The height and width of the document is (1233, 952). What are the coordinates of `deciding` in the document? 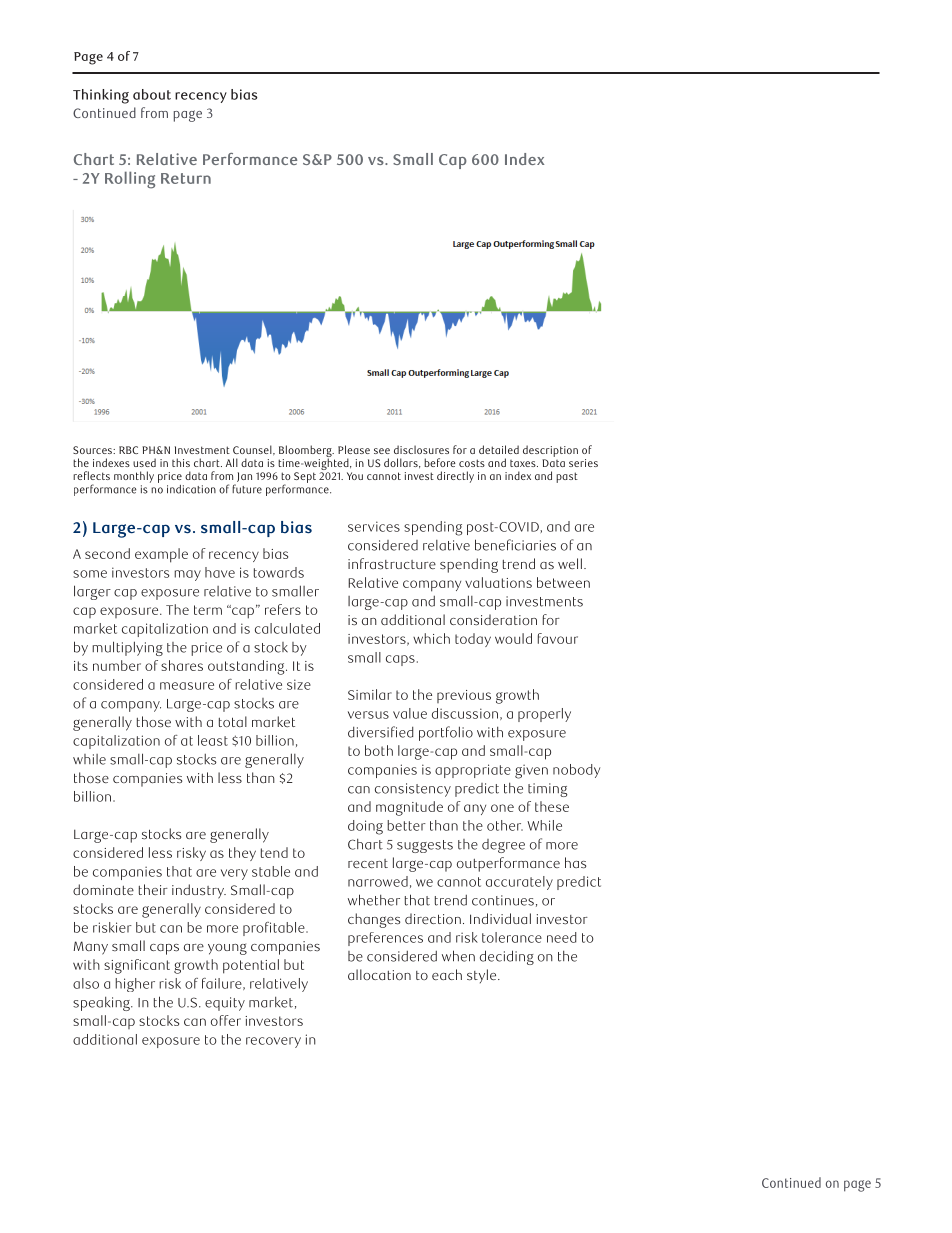 It's located at (507, 957).
